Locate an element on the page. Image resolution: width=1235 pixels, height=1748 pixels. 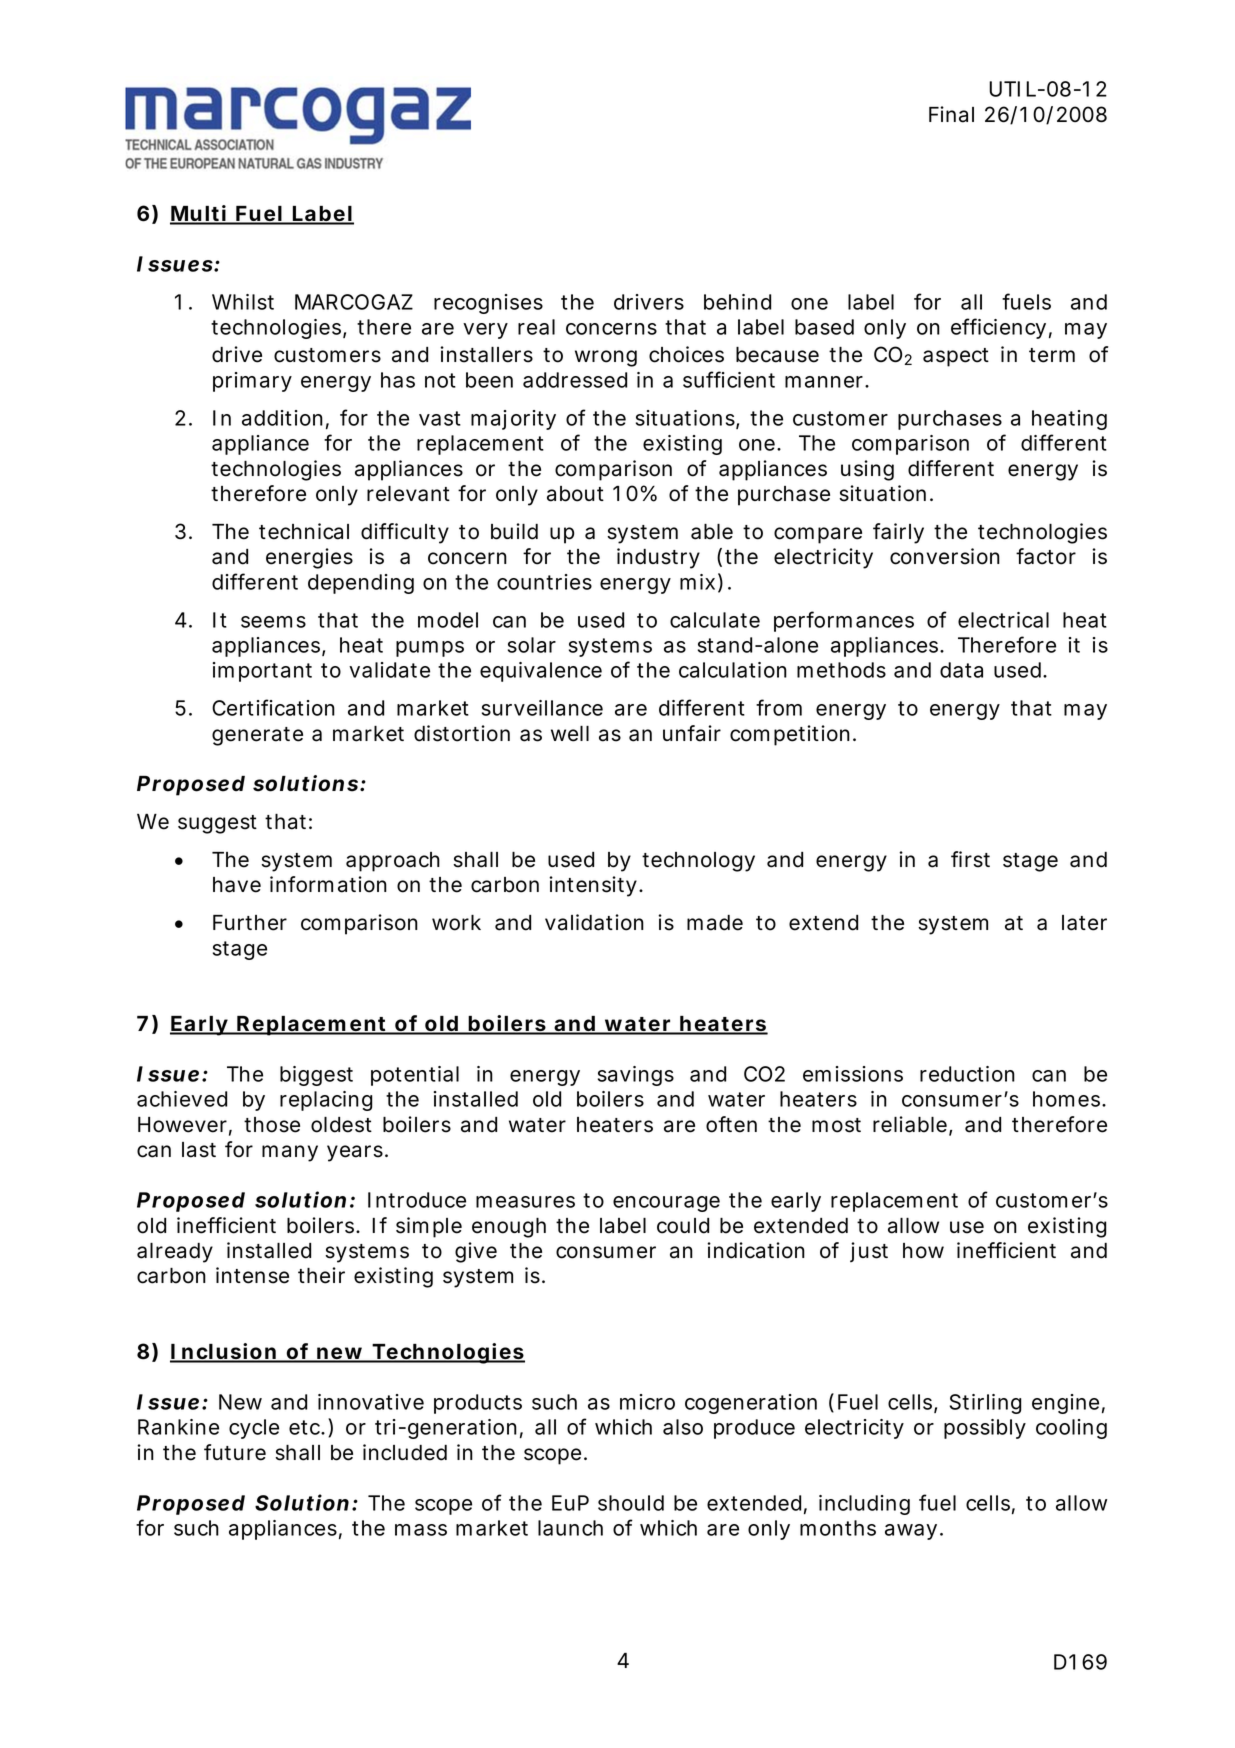
suggest is located at coordinates (217, 824).
